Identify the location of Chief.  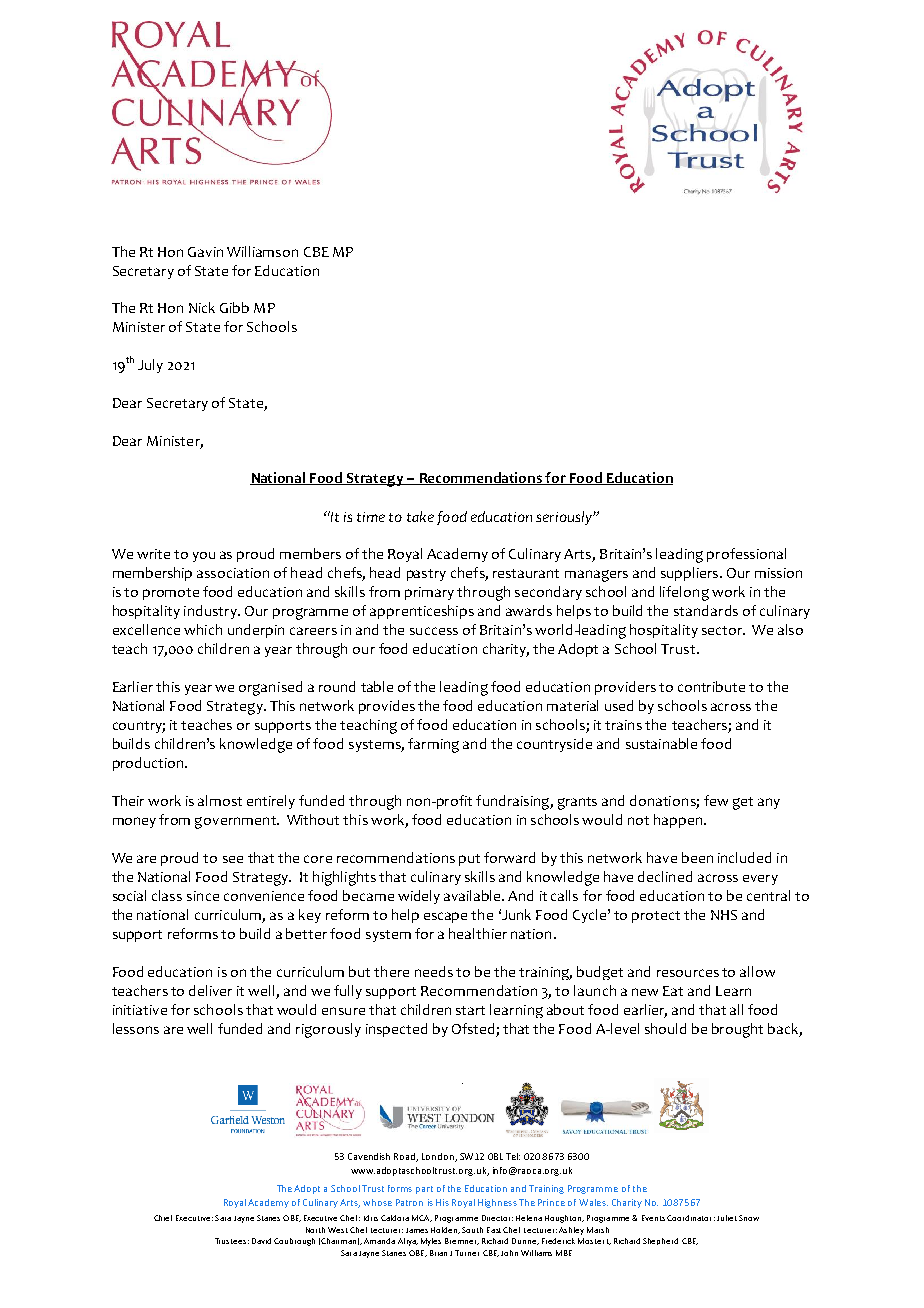
(163, 1218).
